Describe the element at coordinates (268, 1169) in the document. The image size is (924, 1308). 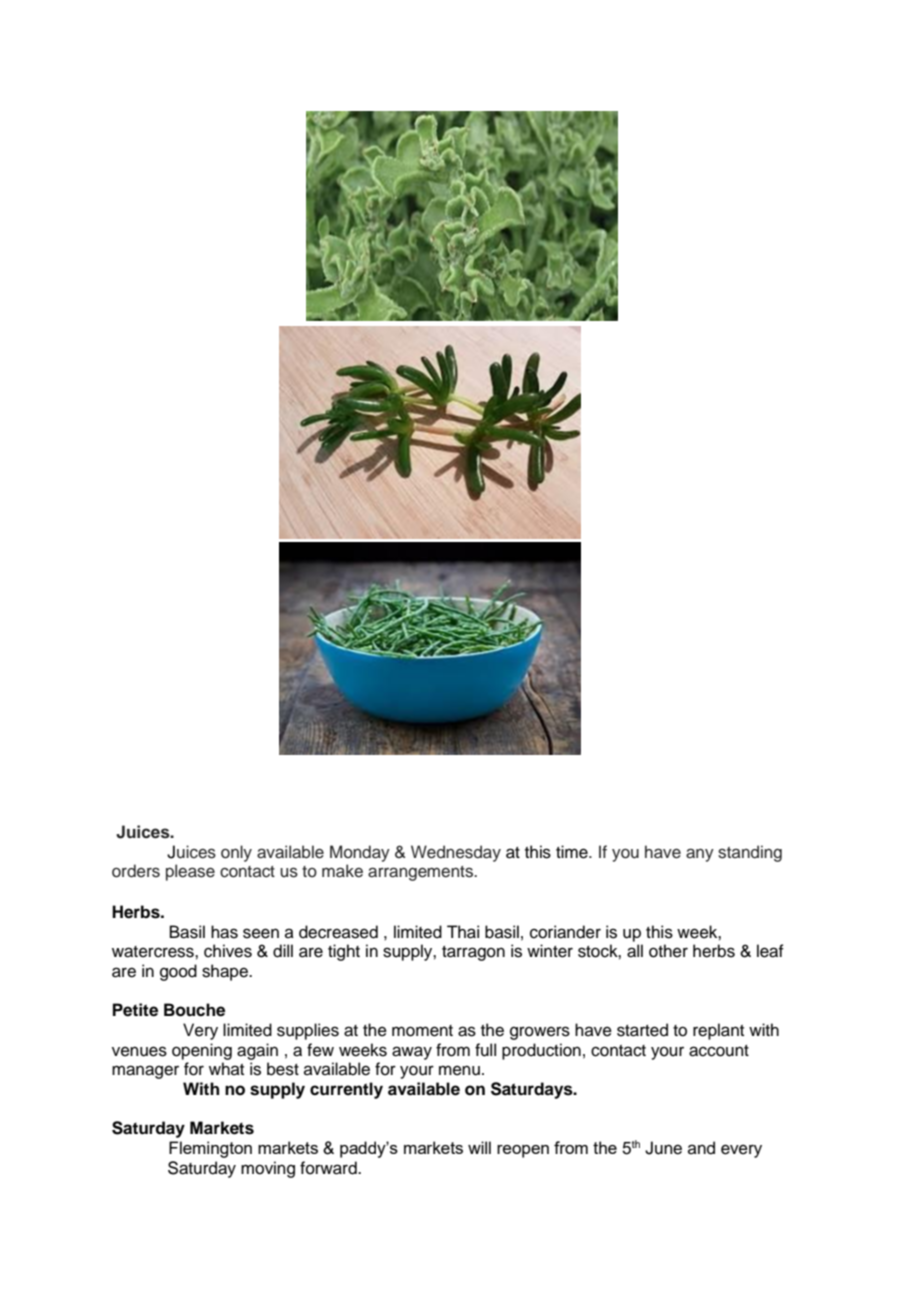
I see `moving` at that location.
